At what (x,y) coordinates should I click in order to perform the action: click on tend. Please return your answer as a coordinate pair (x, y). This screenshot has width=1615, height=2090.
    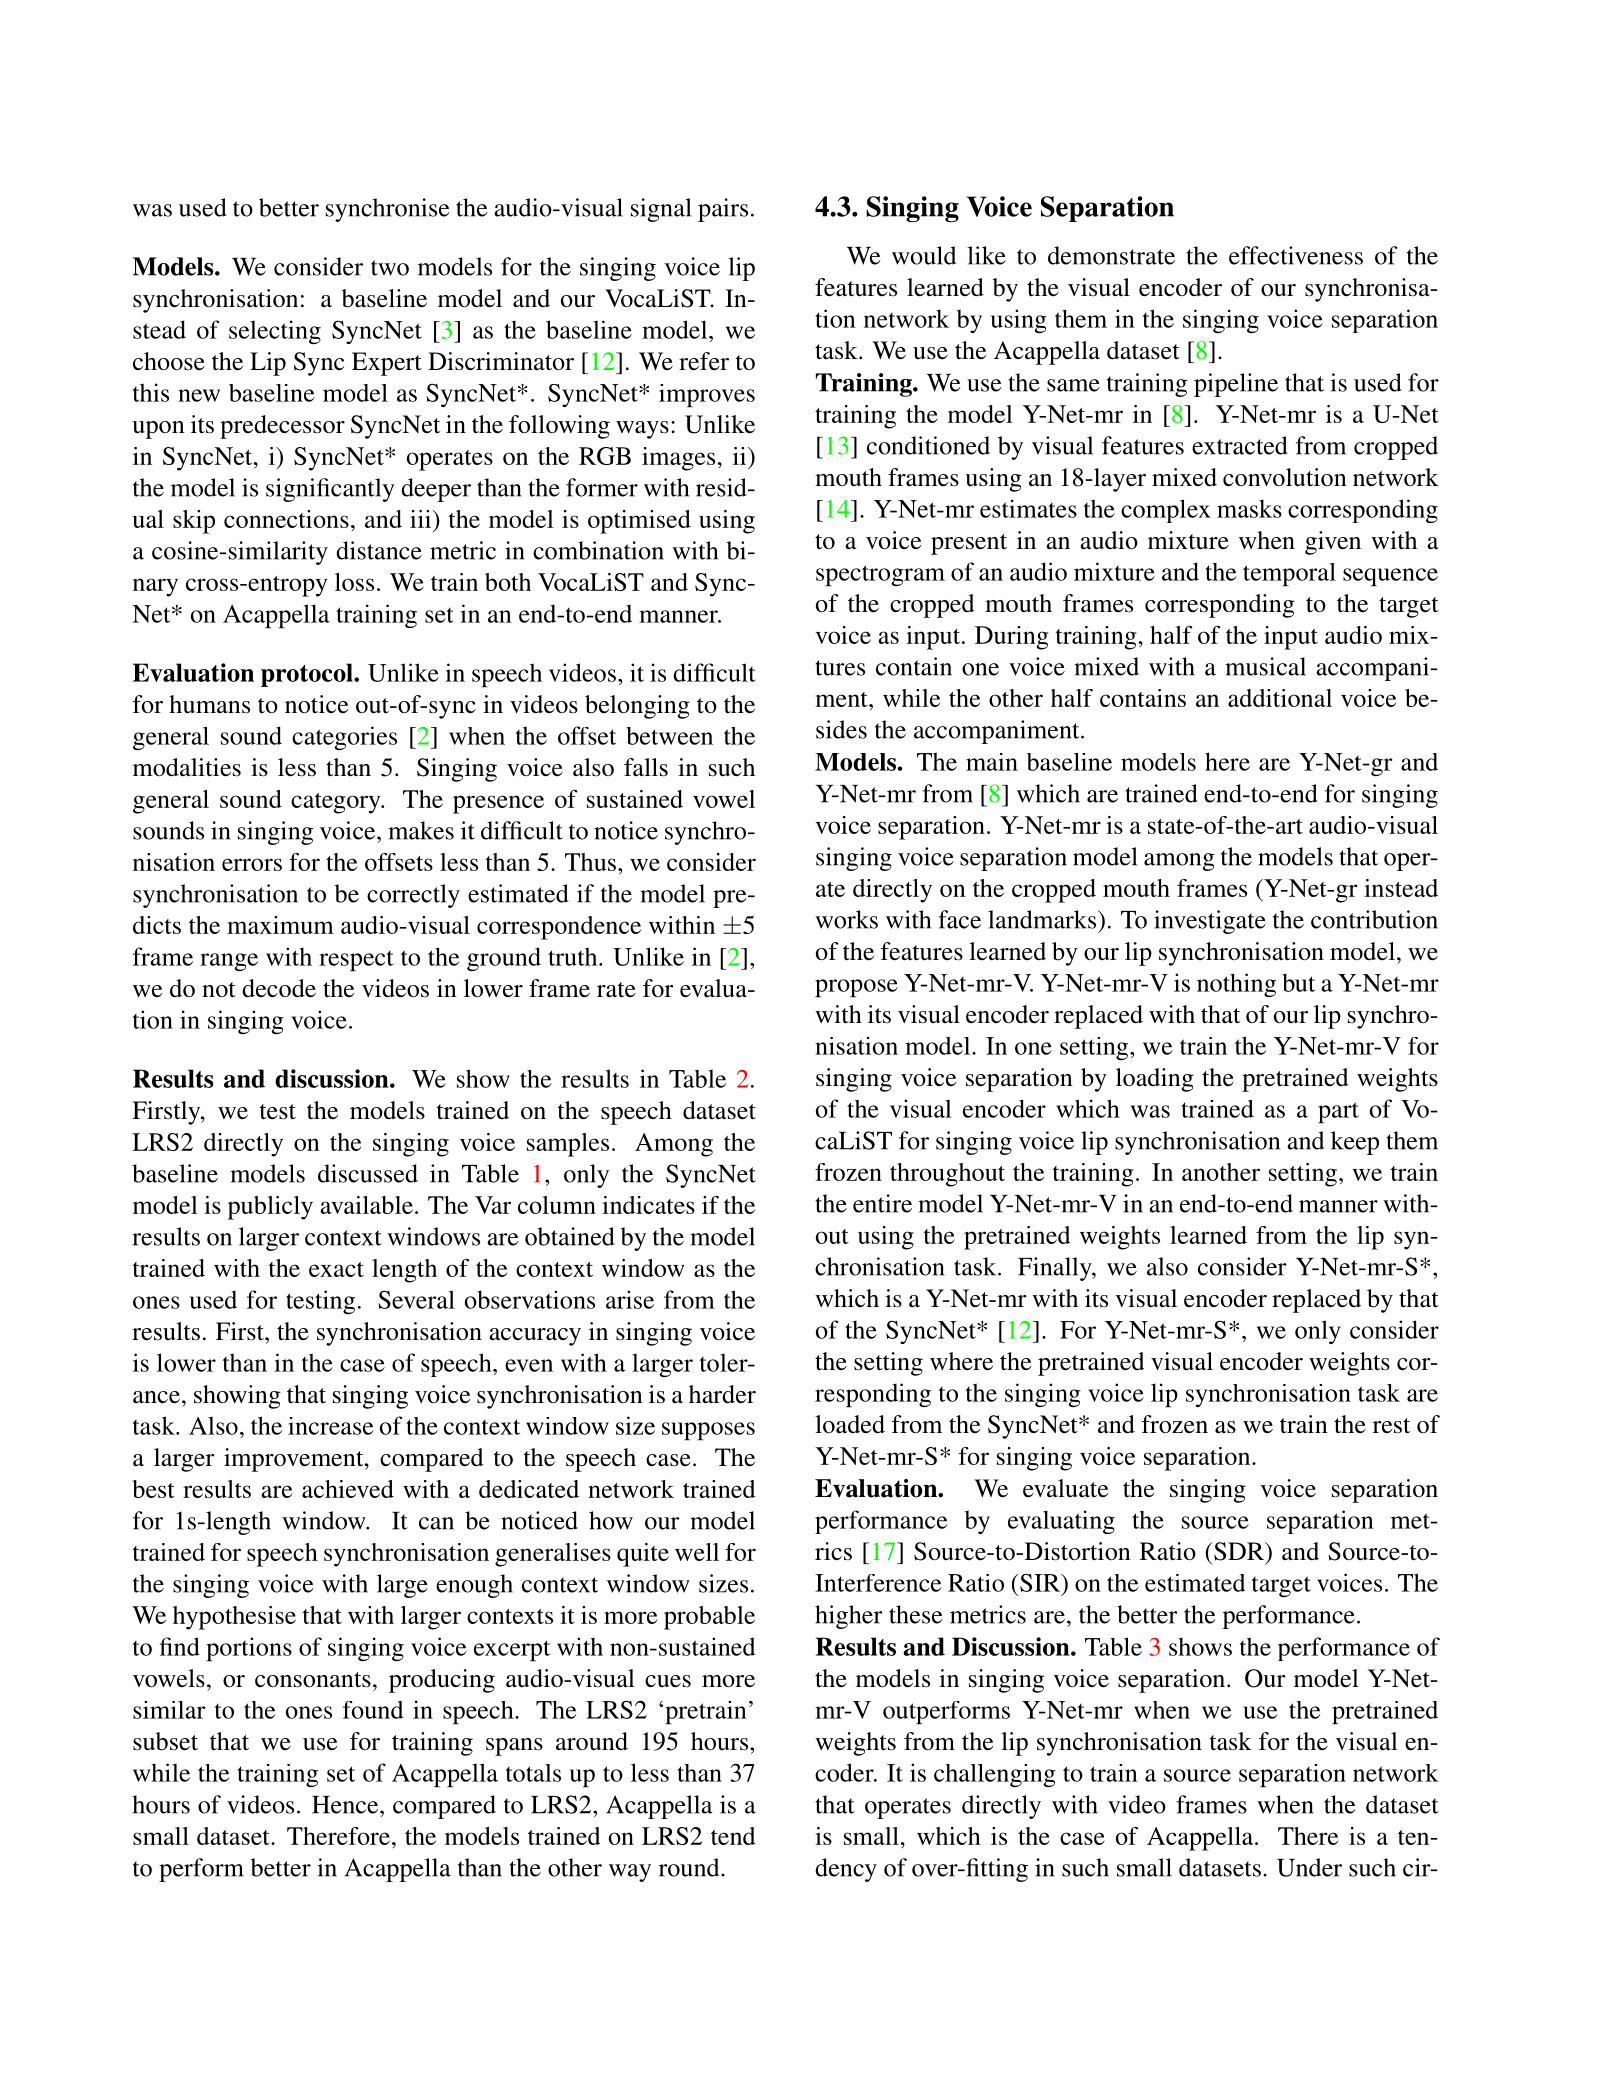
    Looking at the image, I should click on (733, 1836).
